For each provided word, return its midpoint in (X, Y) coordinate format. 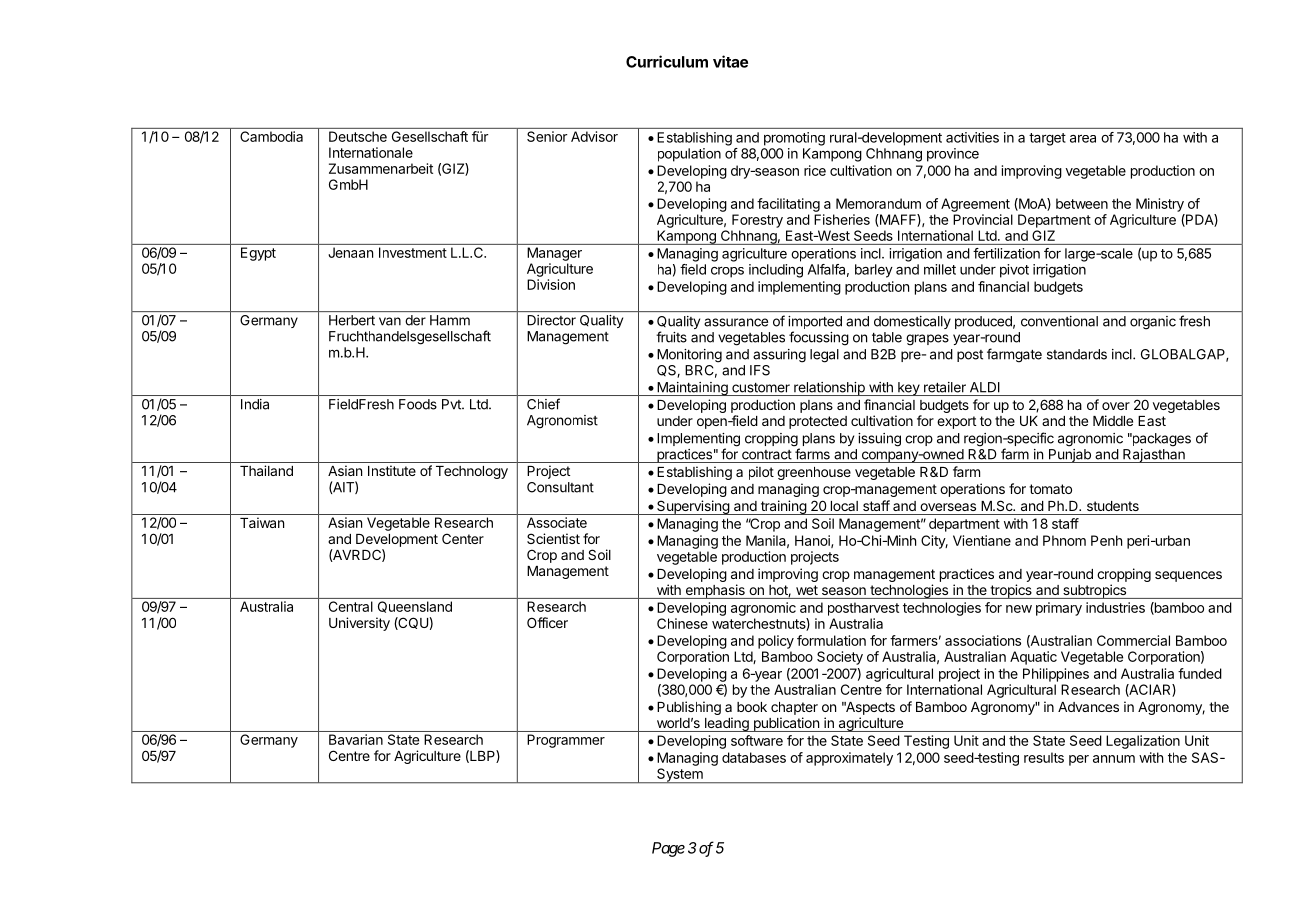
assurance (736, 322)
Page (668, 849)
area (1083, 138)
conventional (1059, 321)
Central (351, 606)
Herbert (352, 320)
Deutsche (358, 136)
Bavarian (356, 739)
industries (1115, 607)
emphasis (715, 591)
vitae (730, 61)
